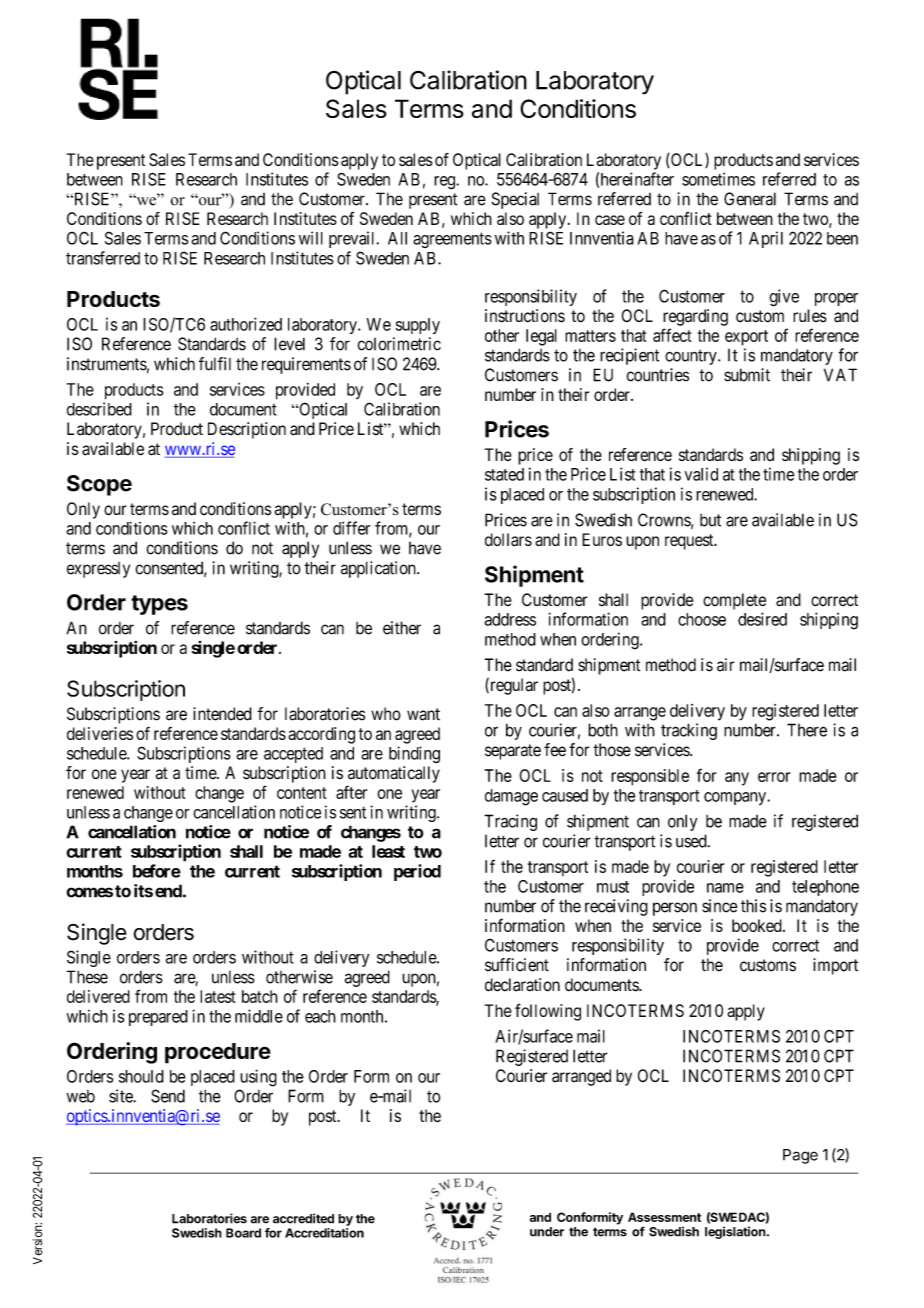 The height and width of the screenshot is (1308, 924). Describe the element at coordinates (766, 239) in the screenshot. I see `April` at that location.
